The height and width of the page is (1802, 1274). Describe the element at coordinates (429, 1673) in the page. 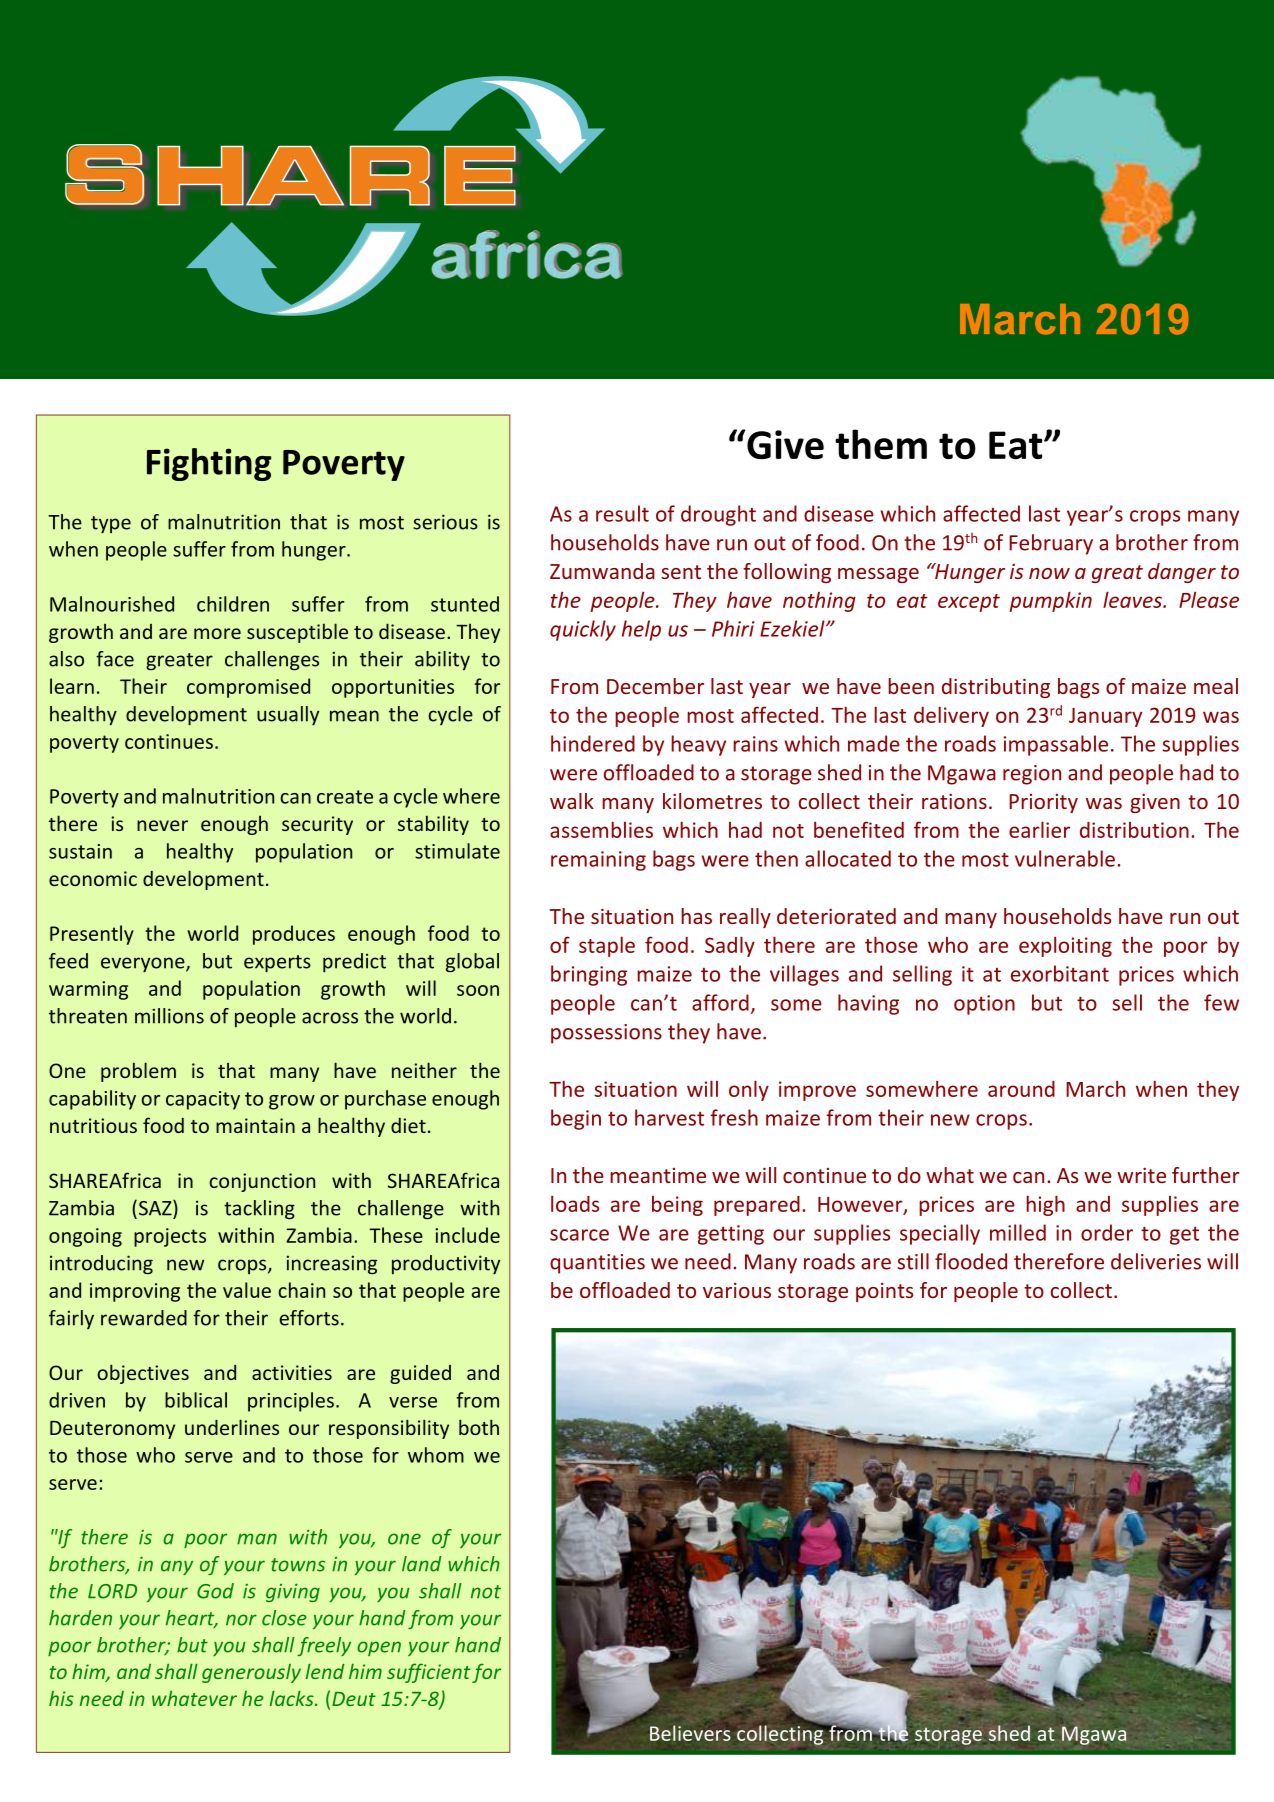

I see `sufficient` at that location.
